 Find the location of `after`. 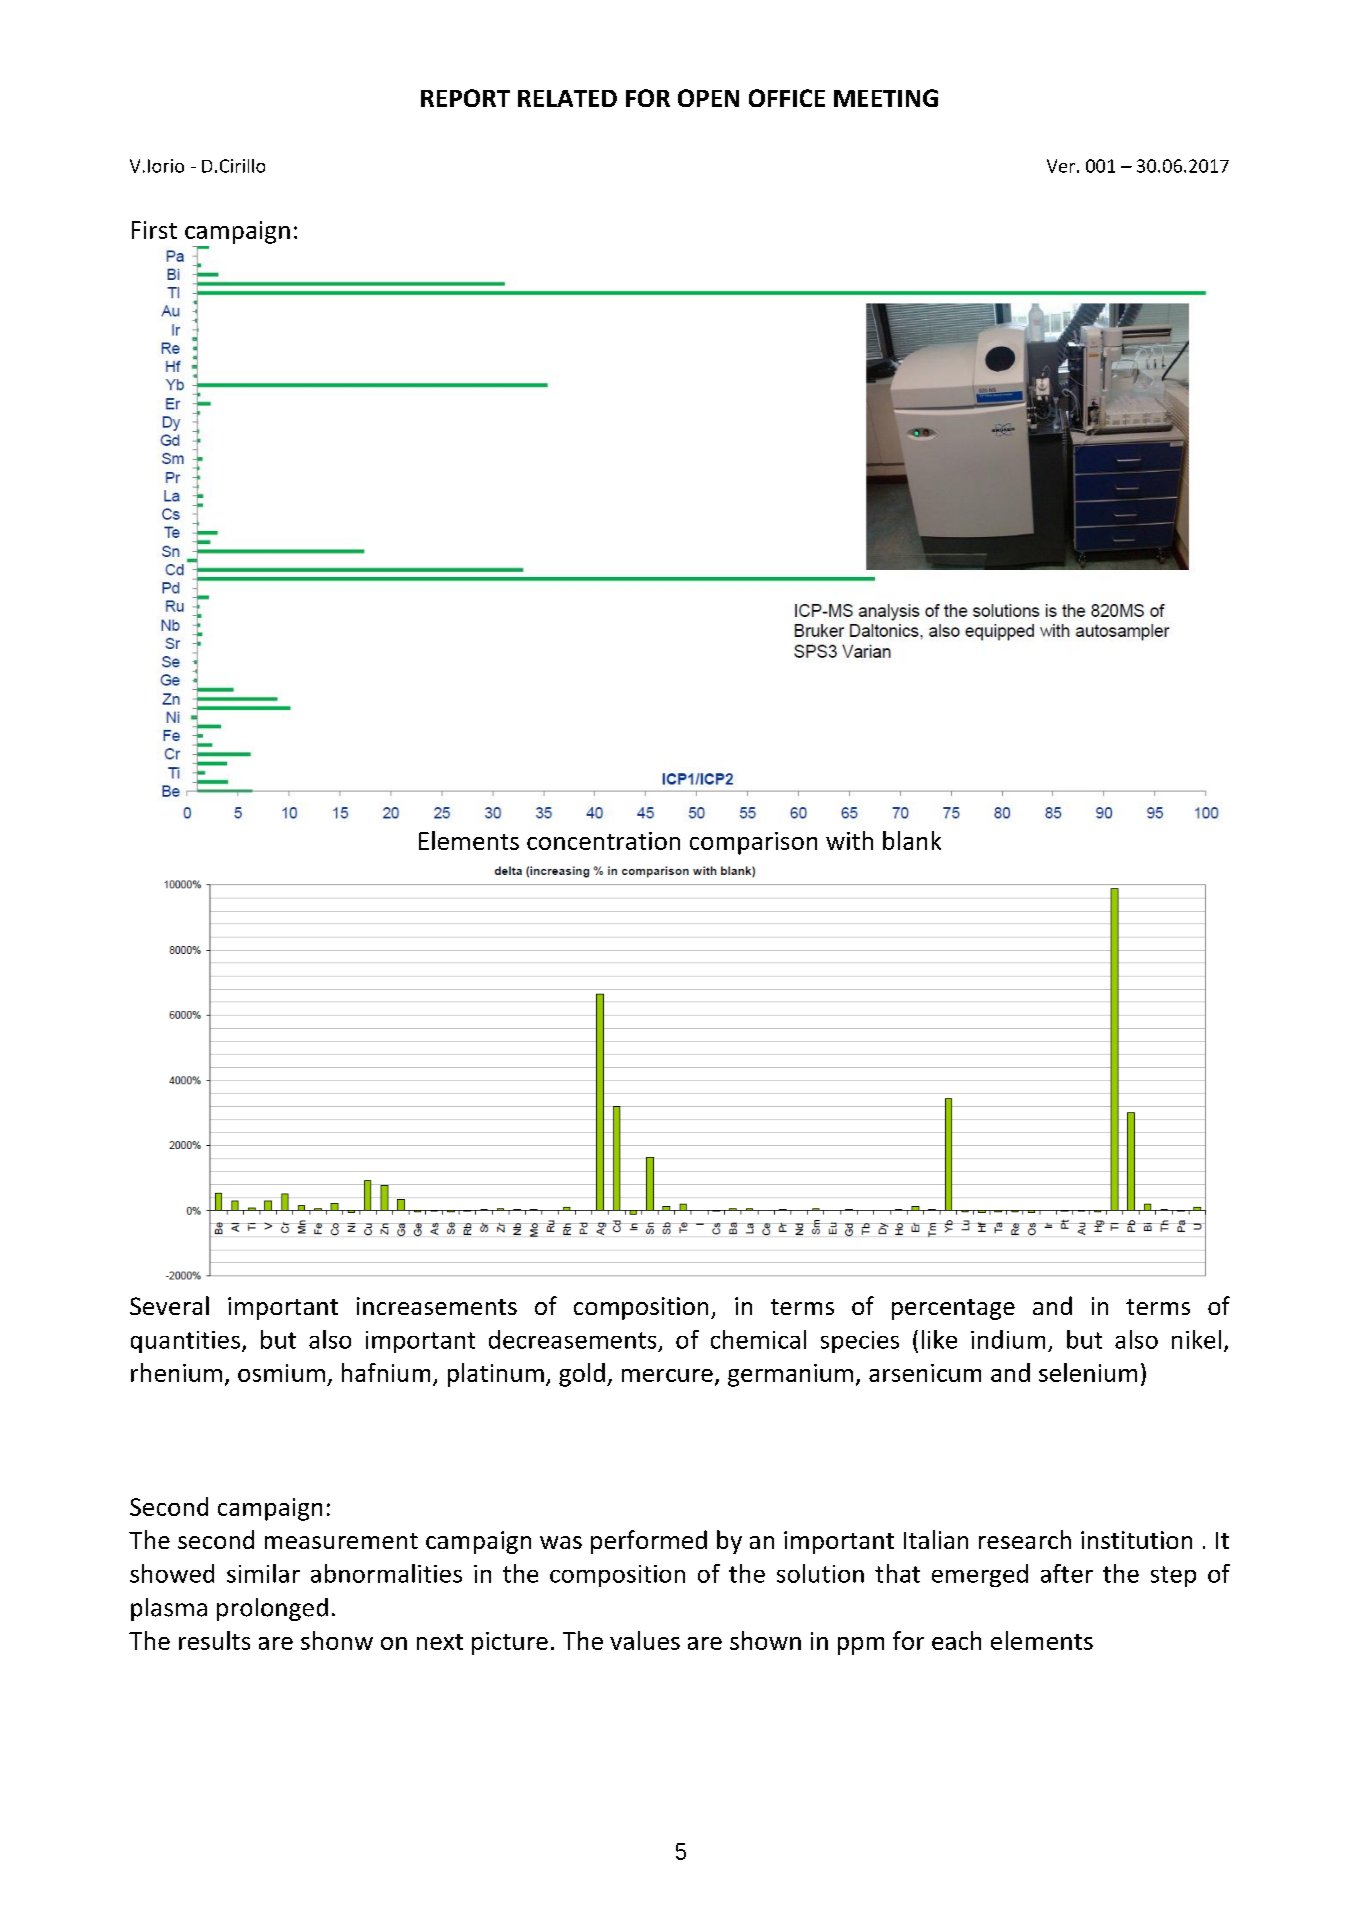

after is located at coordinates (1067, 1573).
